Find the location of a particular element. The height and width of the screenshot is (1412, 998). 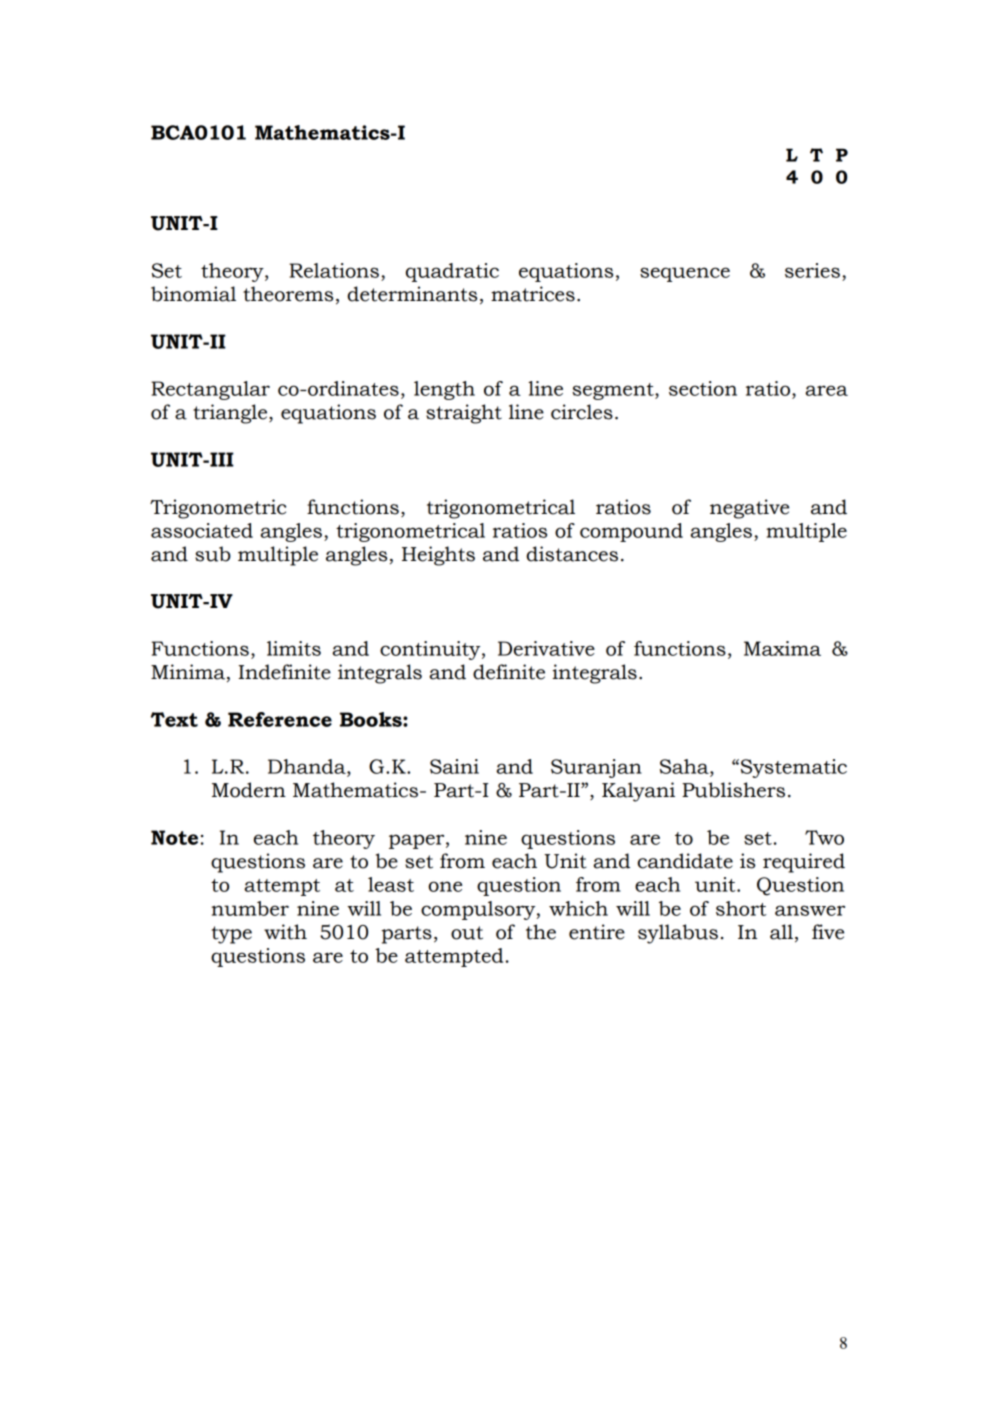

negative is located at coordinates (749, 509).
